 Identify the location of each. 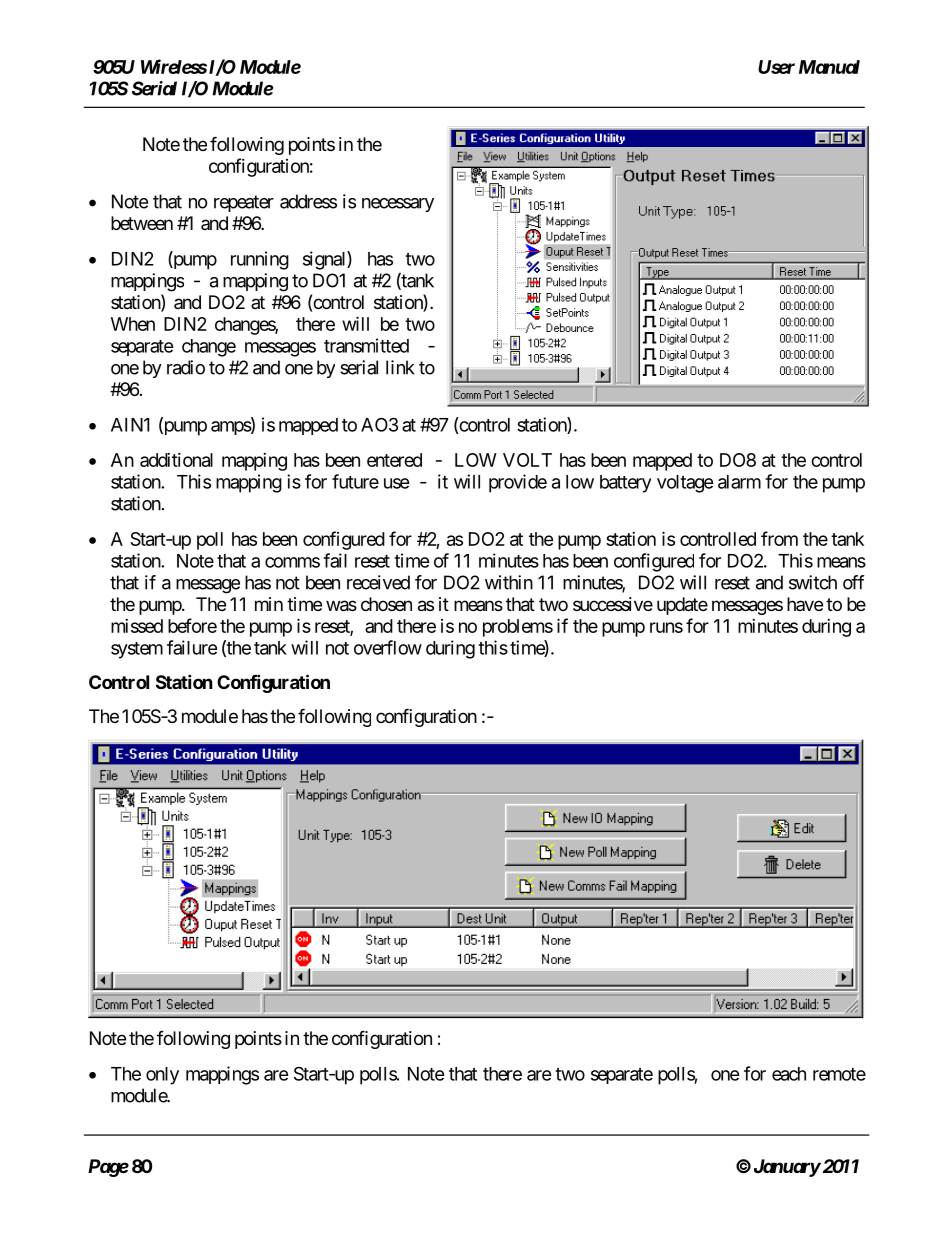
(789, 1074).
